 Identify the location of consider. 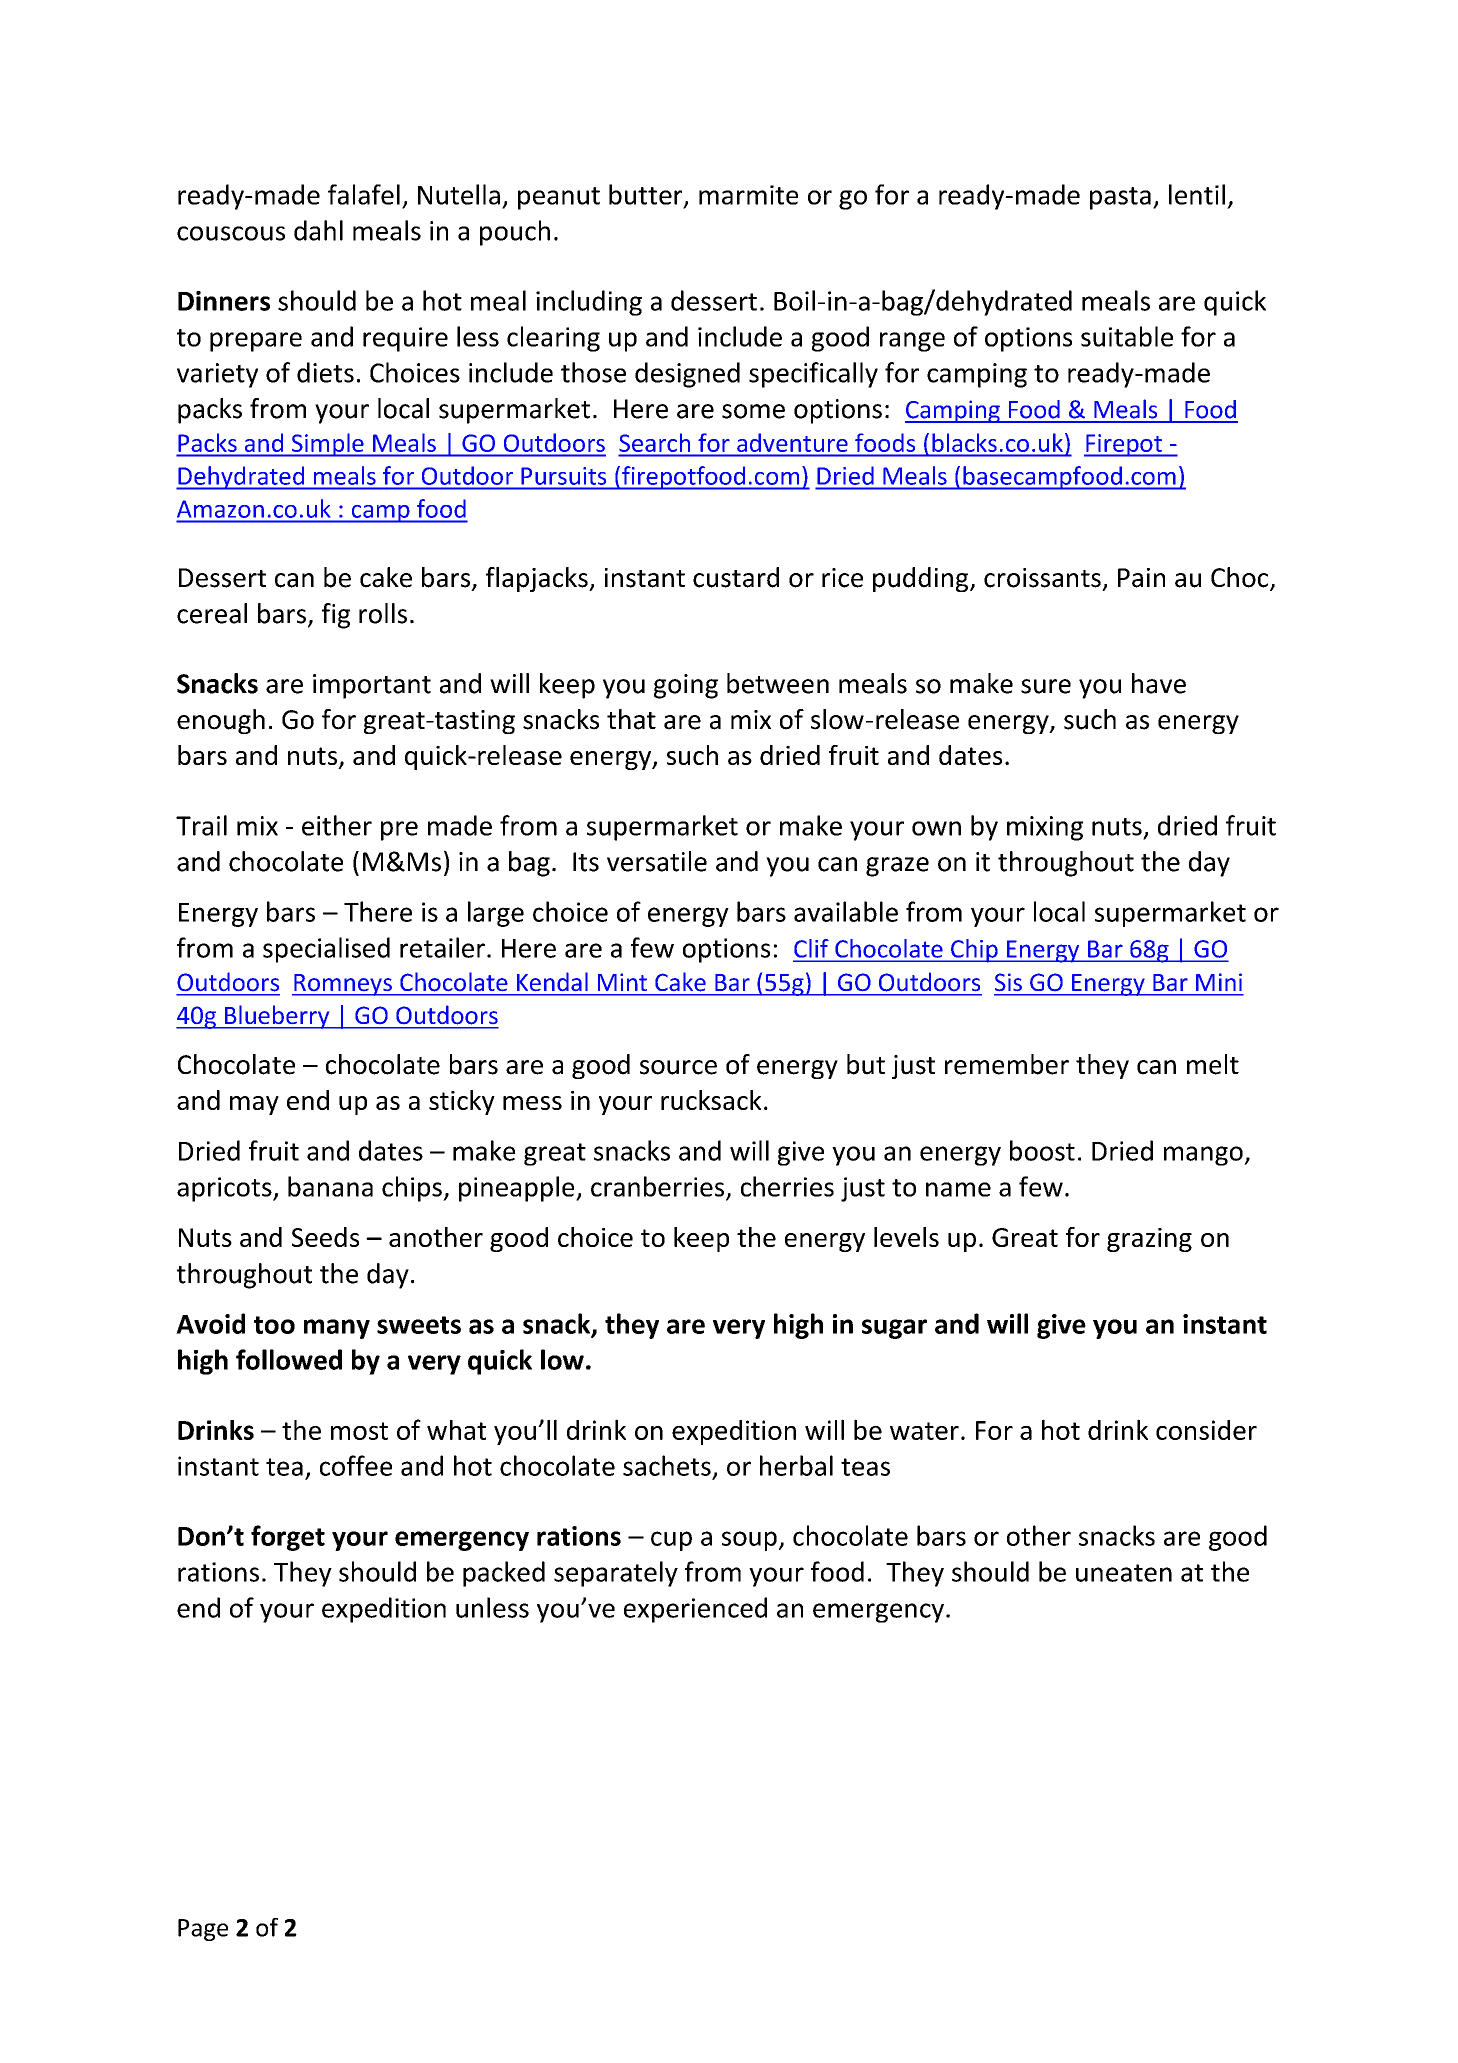
(1206, 1430).
